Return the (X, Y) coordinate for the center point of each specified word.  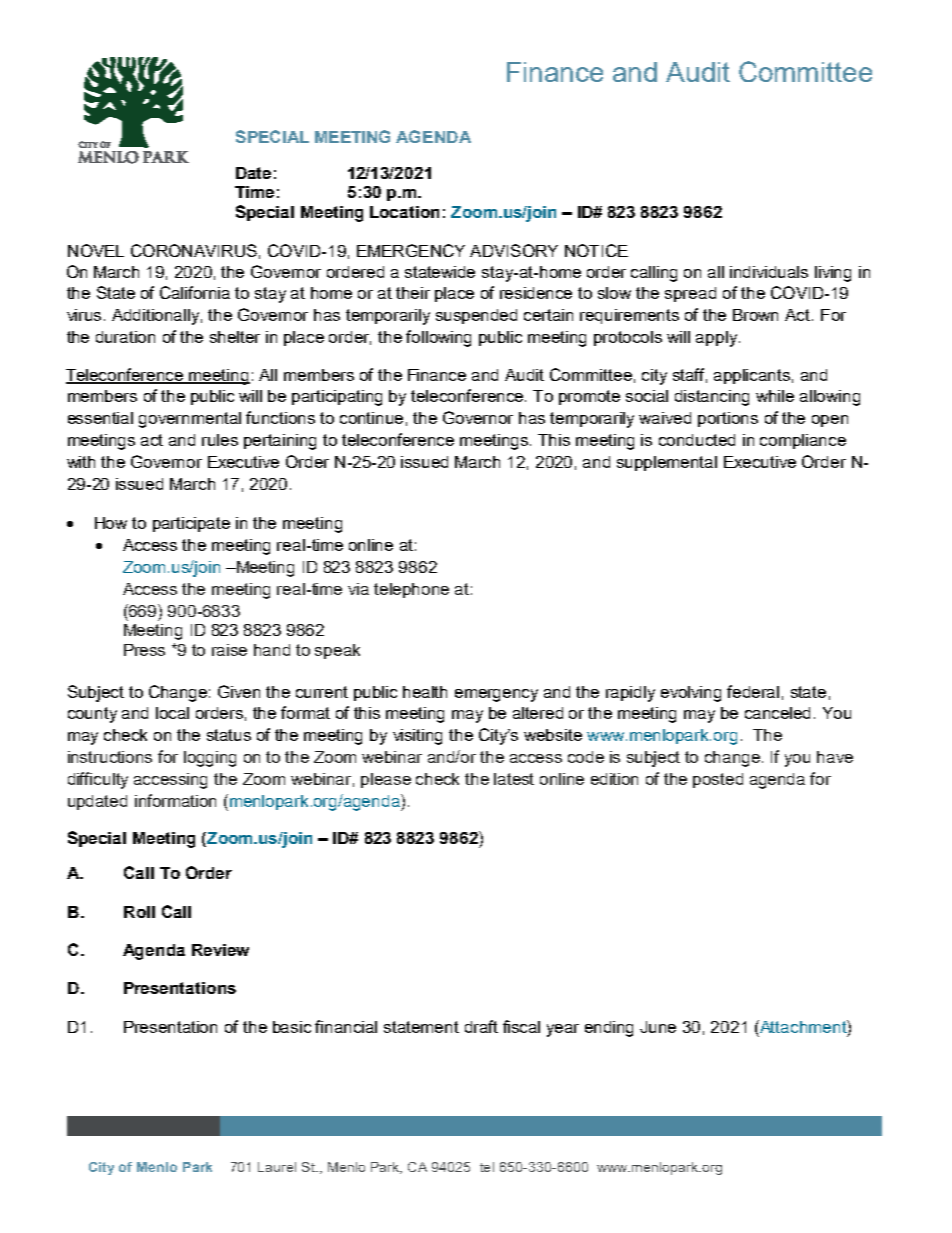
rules (220, 440)
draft (481, 1026)
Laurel (277, 1167)
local (172, 713)
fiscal (521, 1026)
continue (371, 418)
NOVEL (96, 250)
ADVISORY (514, 250)
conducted (697, 440)
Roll (139, 912)
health (425, 692)
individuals (769, 272)
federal (753, 691)
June (658, 1027)
